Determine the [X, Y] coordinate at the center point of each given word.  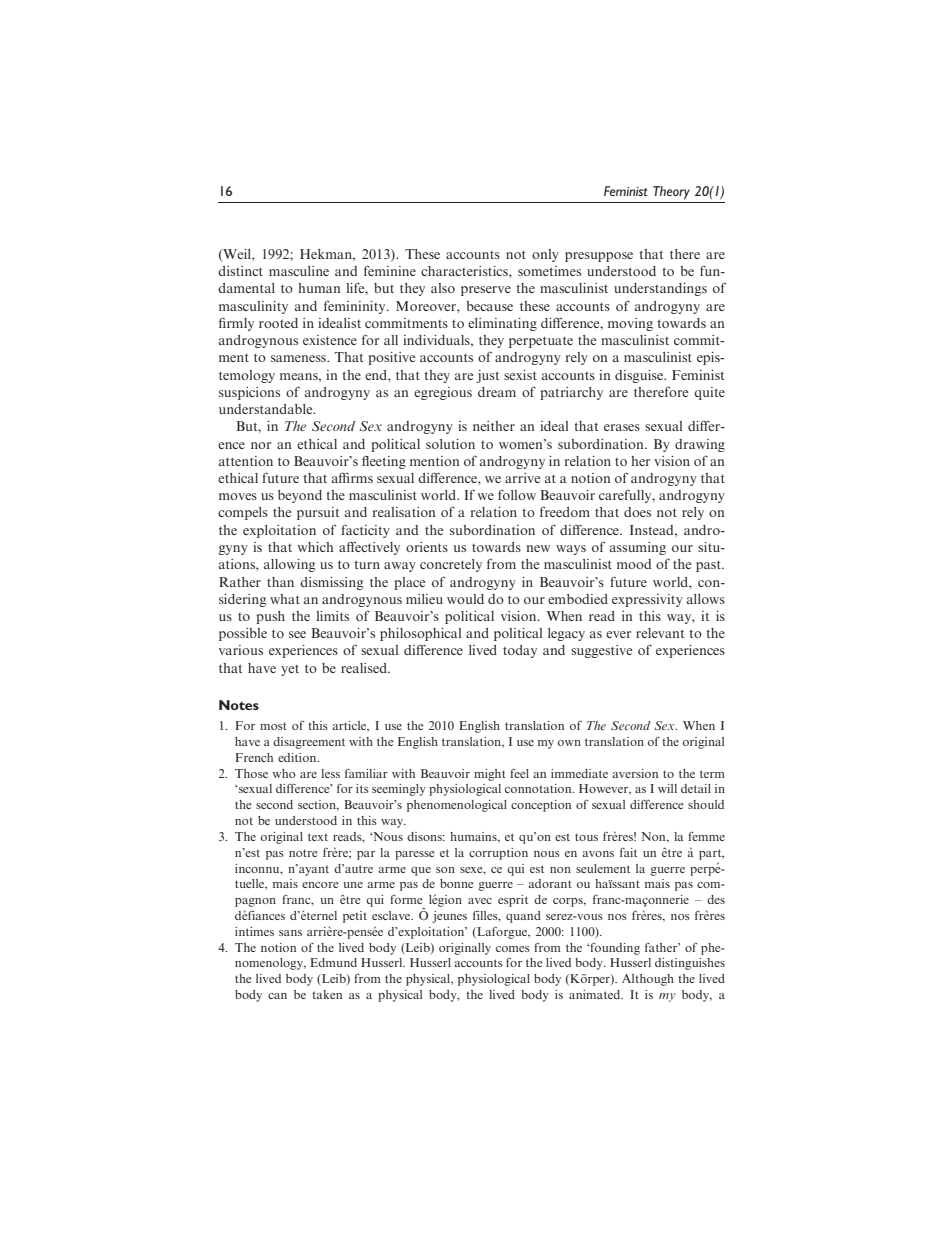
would [465, 599]
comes [513, 949]
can [277, 996]
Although [648, 980]
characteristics [465, 271]
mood [634, 564]
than [280, 582]
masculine [299, 271]
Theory [671, 193]
